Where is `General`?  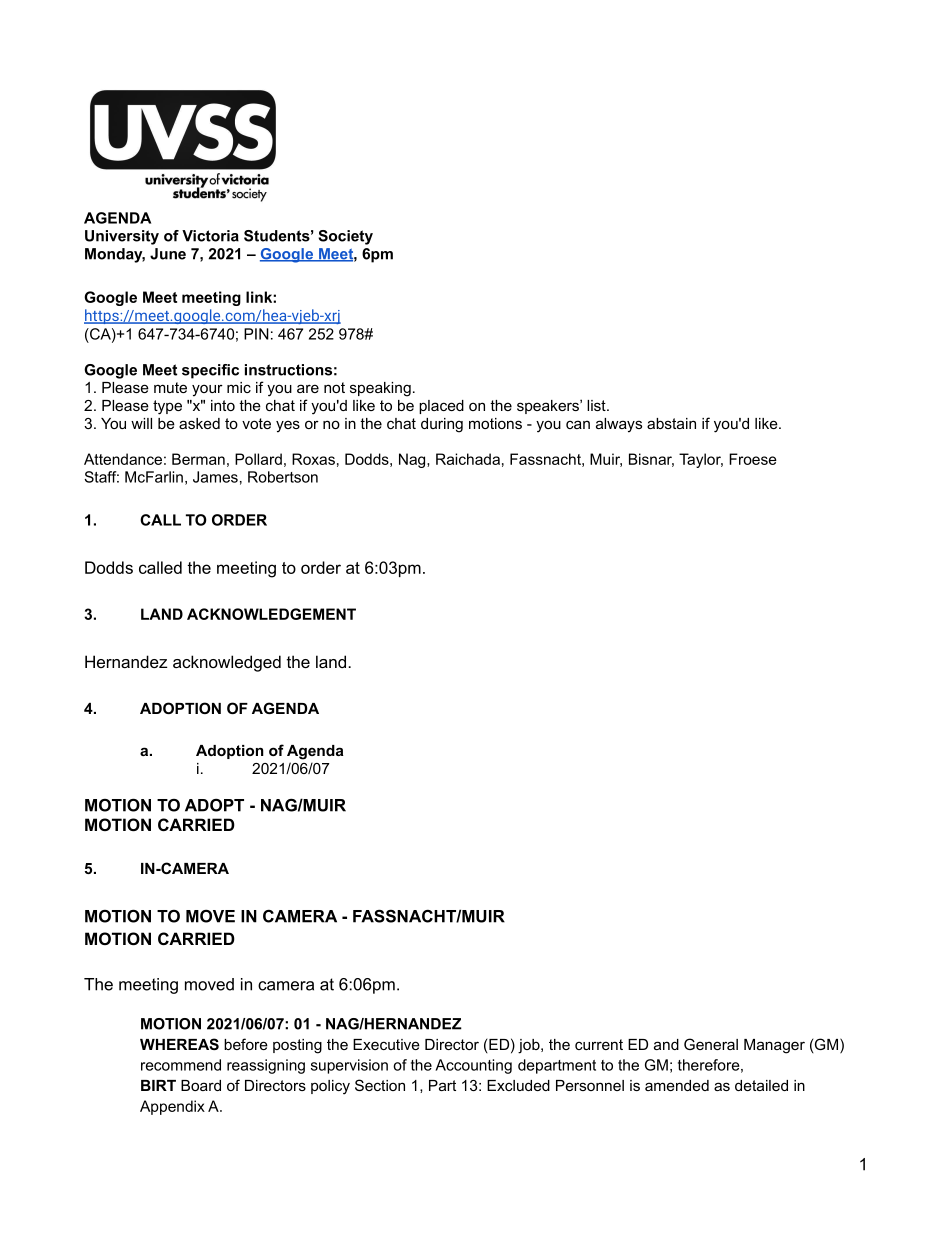
General is located at coordinates (711, 1044).
